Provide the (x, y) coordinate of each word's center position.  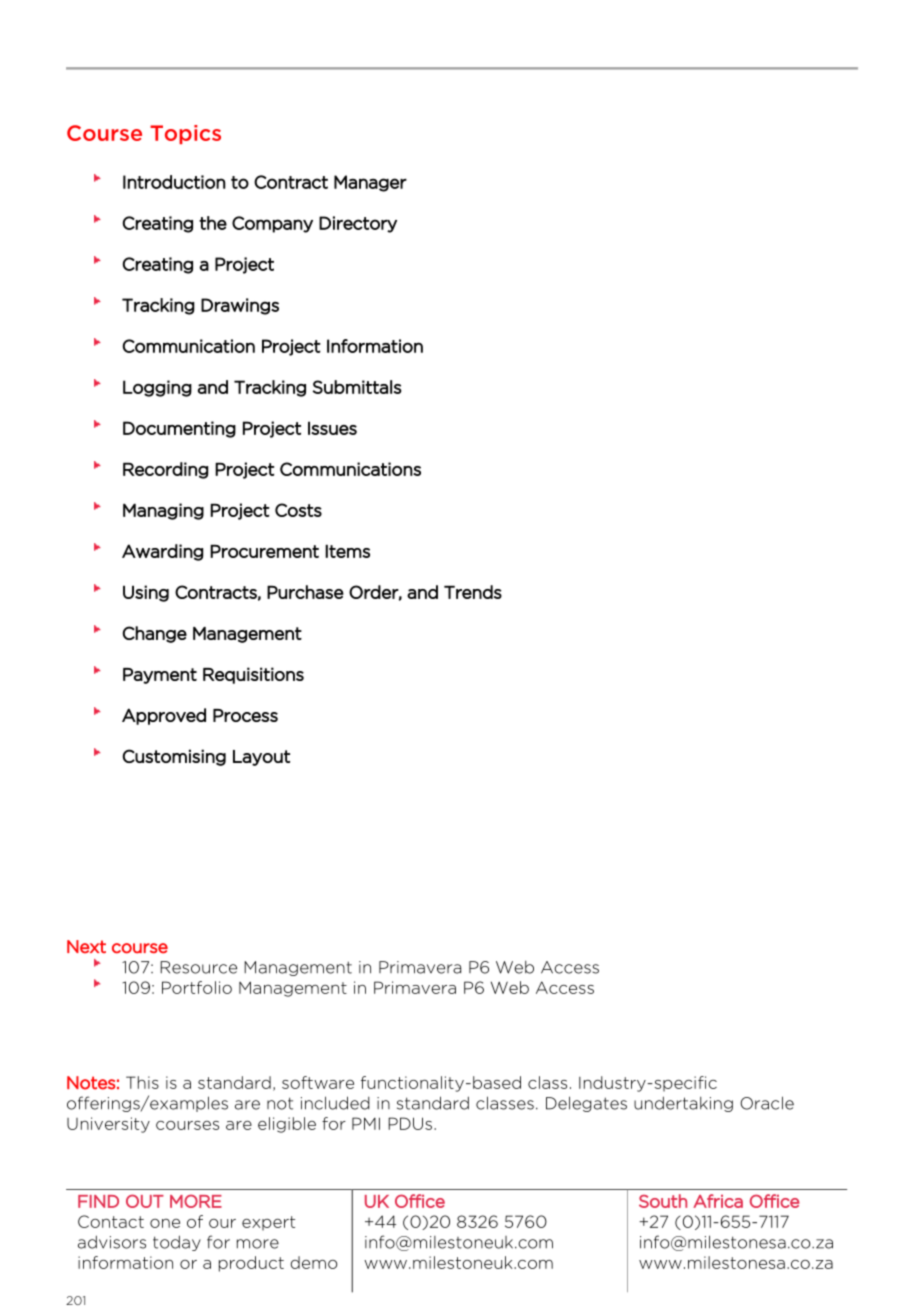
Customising (174, 757)
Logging (157, 388)
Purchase (305, 592)
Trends (473, 592)
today (177, 1243)
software (318, 1082)
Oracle (767, 1103)
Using (146, 593)
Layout (261, 758)
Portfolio (197, 987)
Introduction (174, 182)
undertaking (683, 1104)
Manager (370, 183)
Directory (358, 224)
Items (347, 551)
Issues (332, 428)
